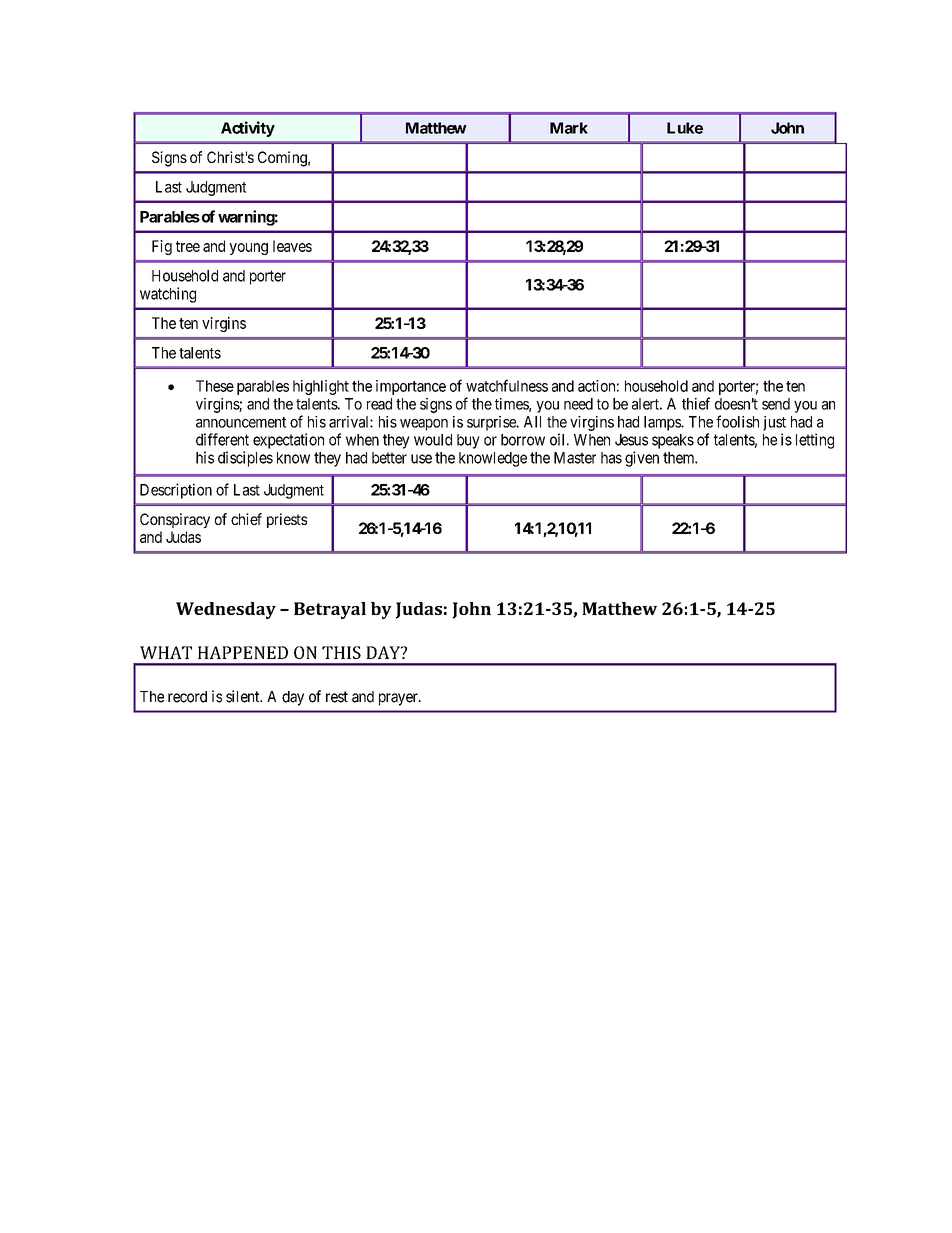 This screenshot has width=952, height=1233. I want to click on Activity, so click(248, 129).
